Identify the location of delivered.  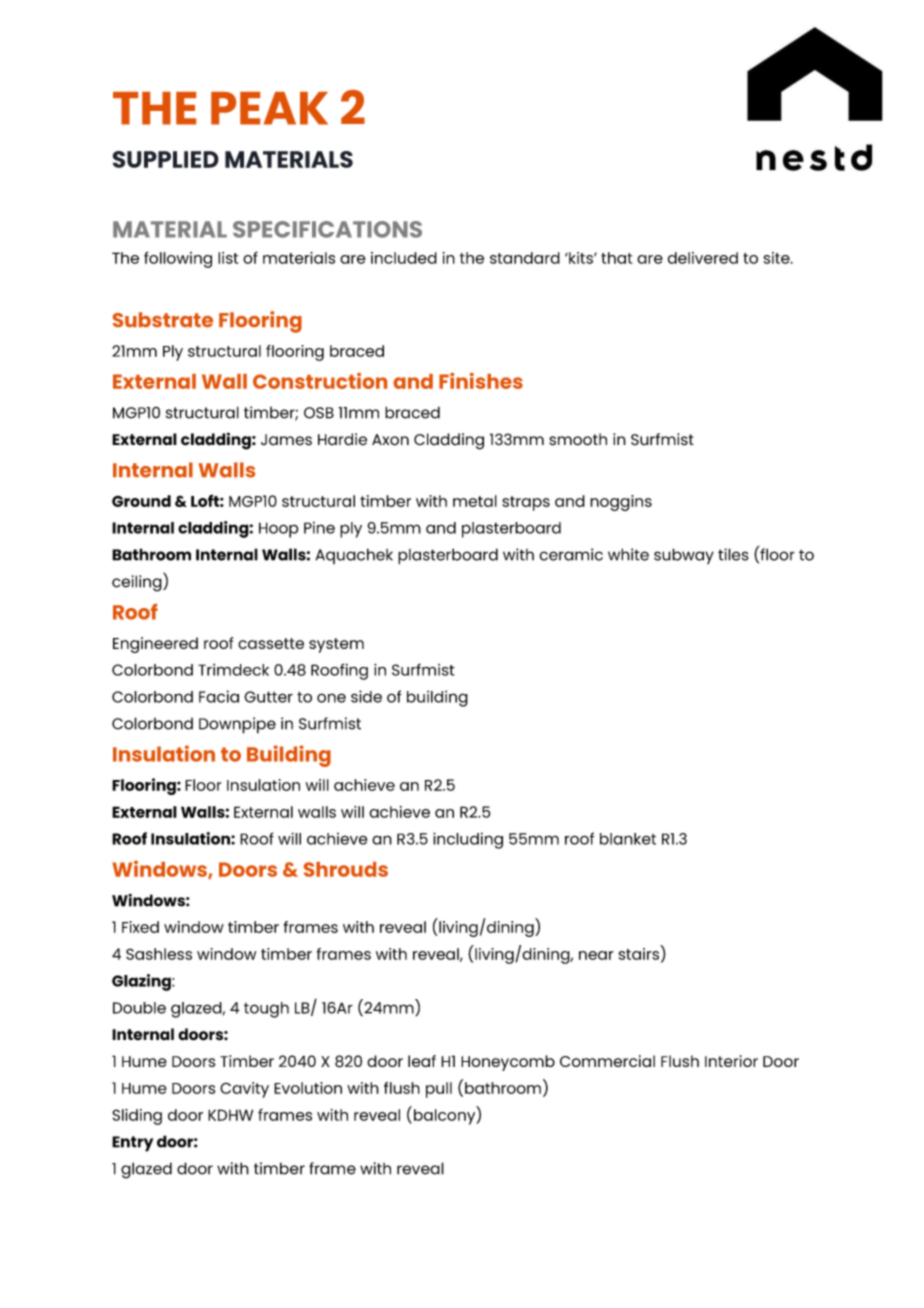
(702, 258).
